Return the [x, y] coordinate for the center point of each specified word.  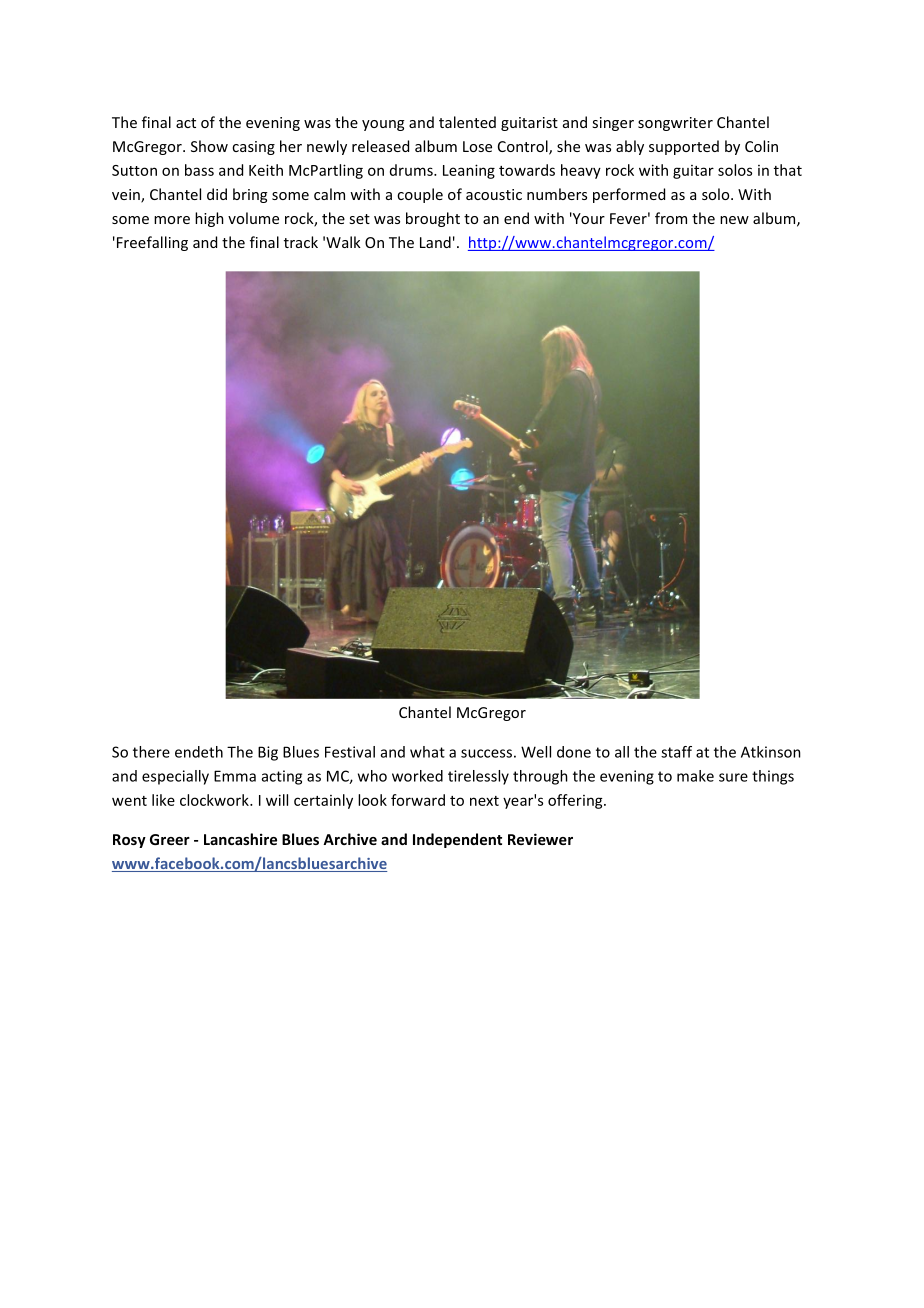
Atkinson [771, 752]
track [301, 242]
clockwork [215, 800]
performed [629, 195]
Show [209, 146]
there [151, 752]
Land [435, 242]
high [209, 219]
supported [684, 147]
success [486, 753]
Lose [477, 146]
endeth [199, 752]
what [427, 752]
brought [433, 219]
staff [676, 752]
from [671, 218]
